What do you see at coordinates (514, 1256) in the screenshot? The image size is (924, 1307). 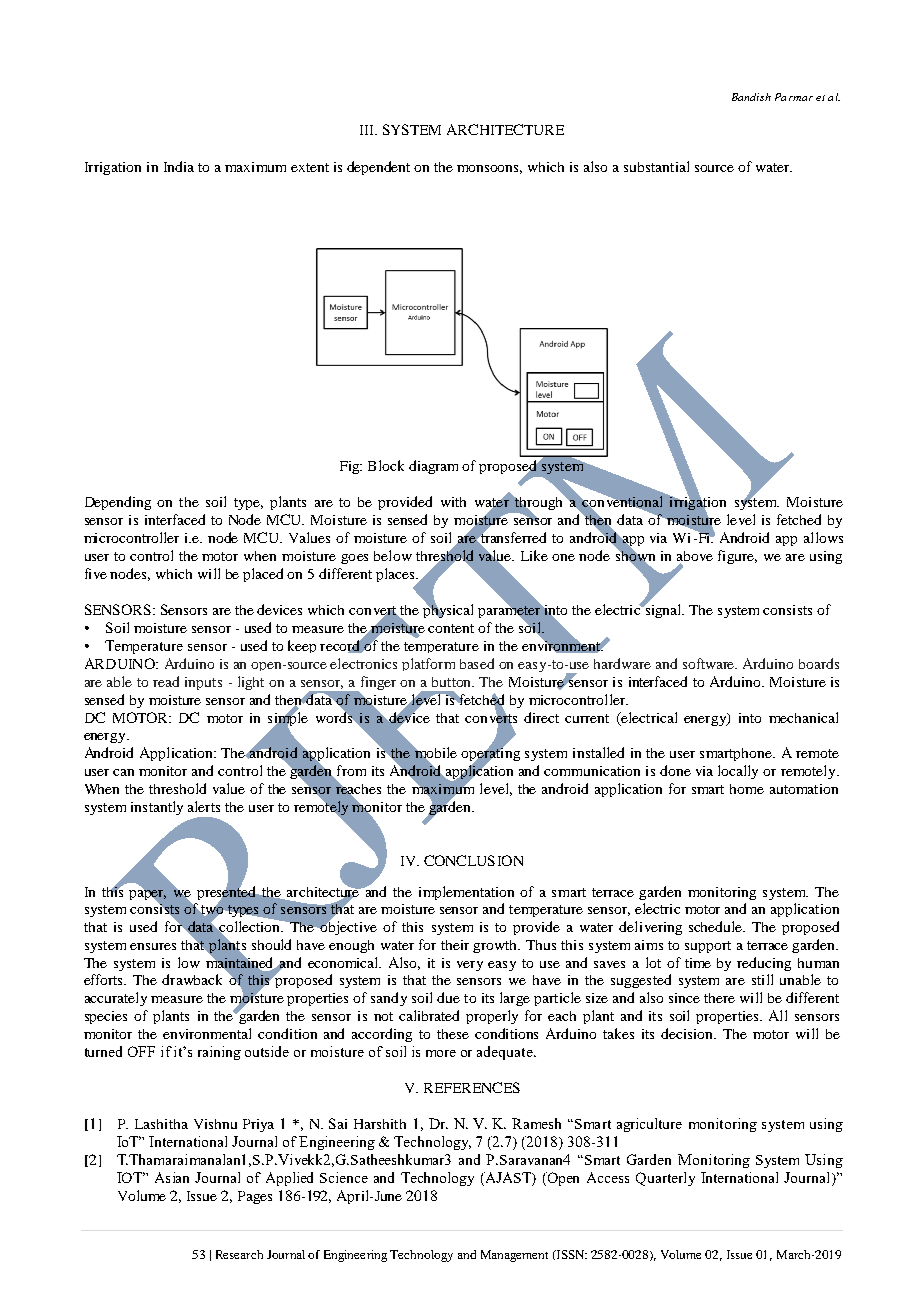 I see `Management` at bounding box center [514, 1256].
